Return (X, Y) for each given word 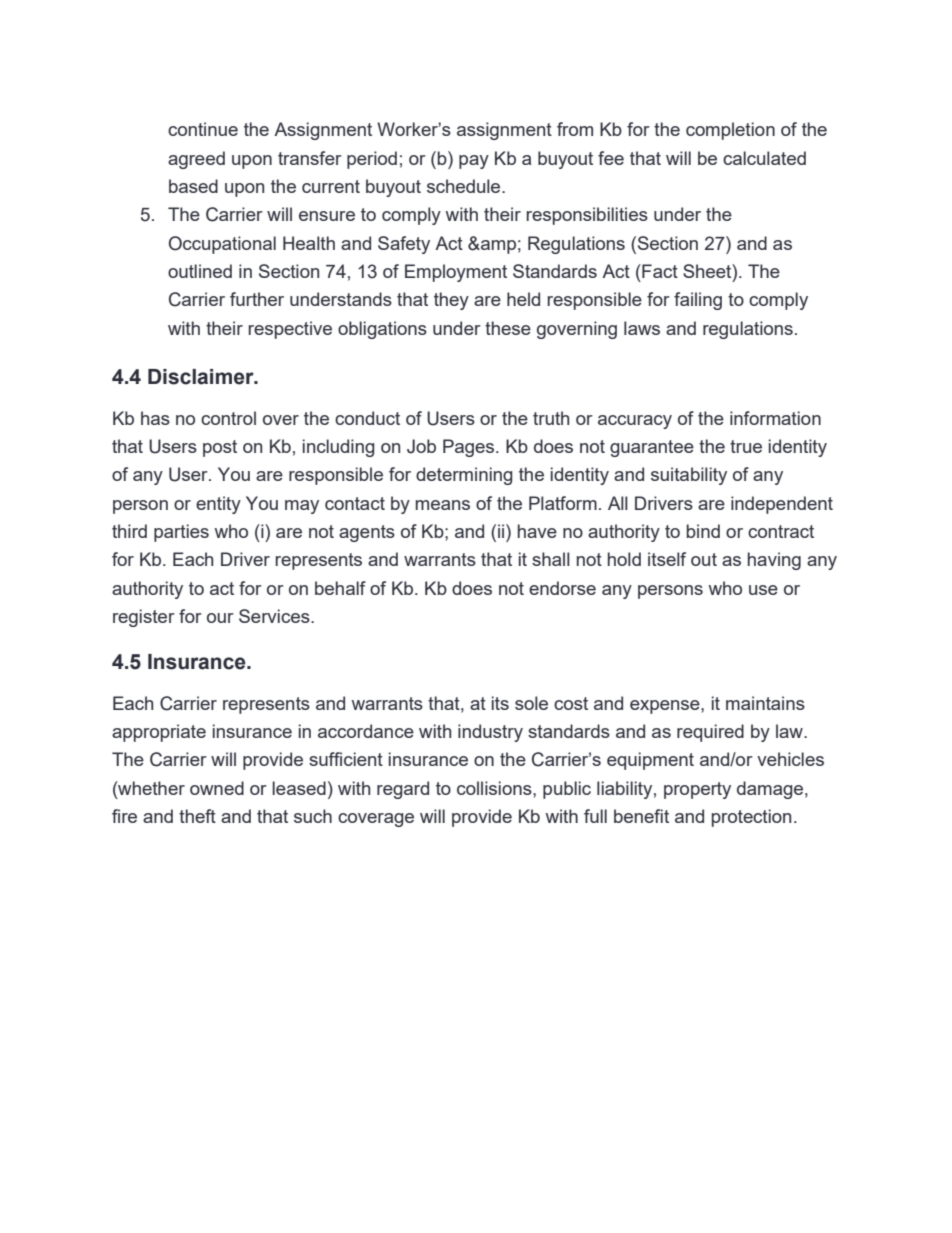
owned (217, 788)
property (697, 790)
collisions (495, 788)
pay (474, 162)
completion (730, 131)
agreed (196, 160)
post (220, 448)
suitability (689, 476)
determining (464, 476)
